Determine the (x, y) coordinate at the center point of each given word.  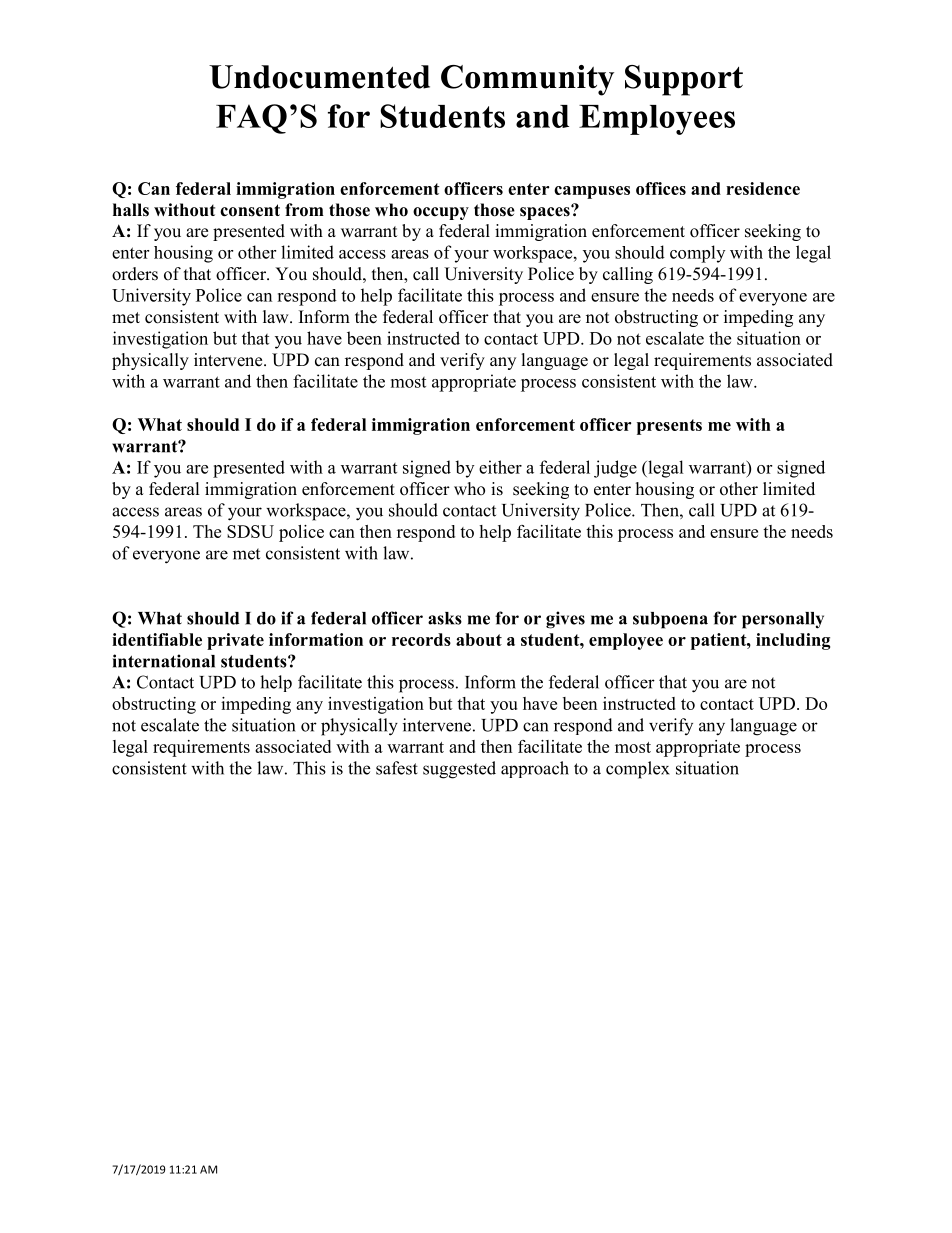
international (164, 661)
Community (527, 80)
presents (669, 427)
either (500, 467)
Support (684, 80)
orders (135, 274)
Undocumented (319, 77)
